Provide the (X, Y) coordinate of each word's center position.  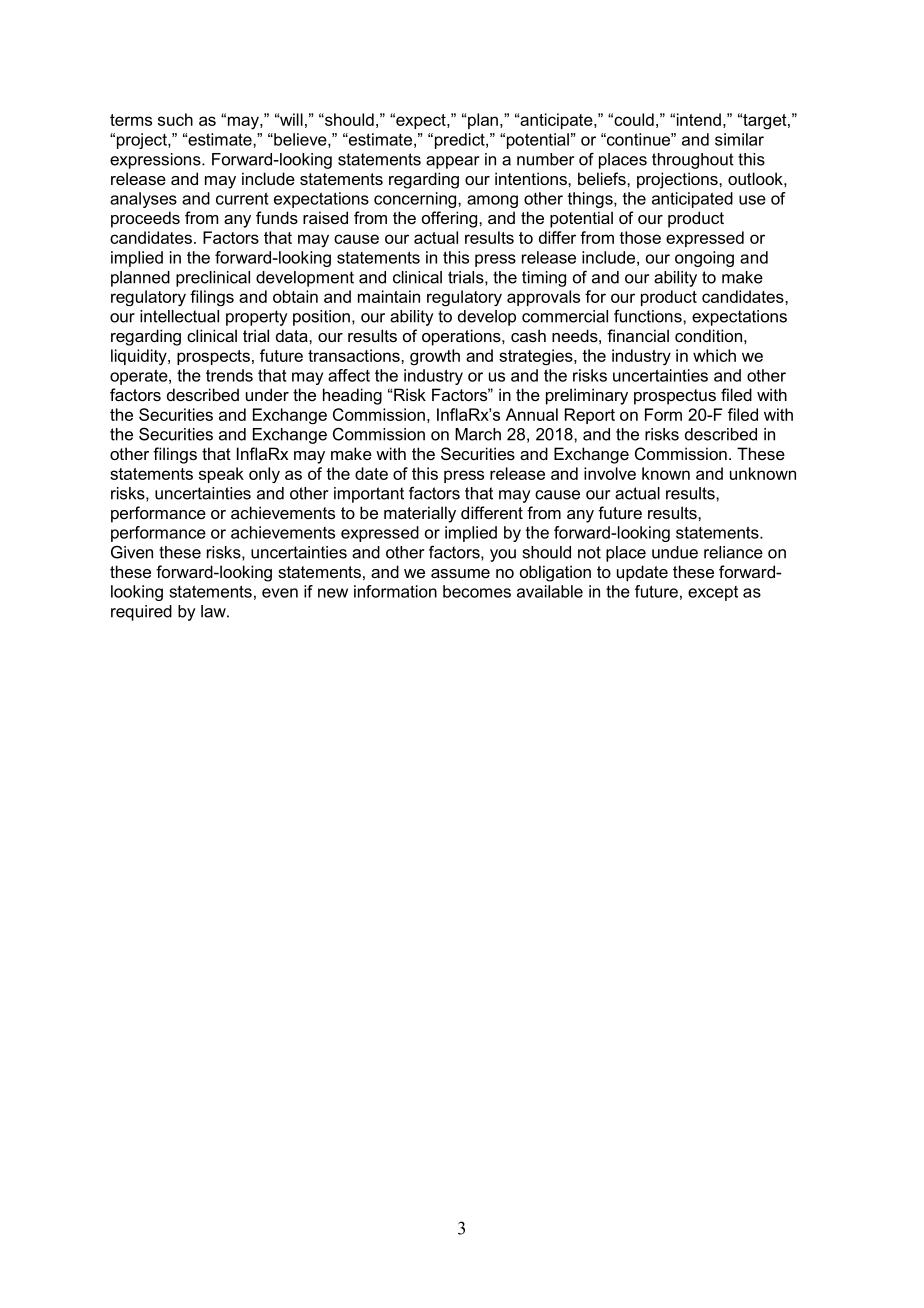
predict (459, 141)
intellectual (179, 316)
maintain (389, 296)
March (478, 434)
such (175, 119)
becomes (477, 591)
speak (221, 475)
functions (649, 316)
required (141, 613)
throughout (693, 161)
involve (610, 473)
